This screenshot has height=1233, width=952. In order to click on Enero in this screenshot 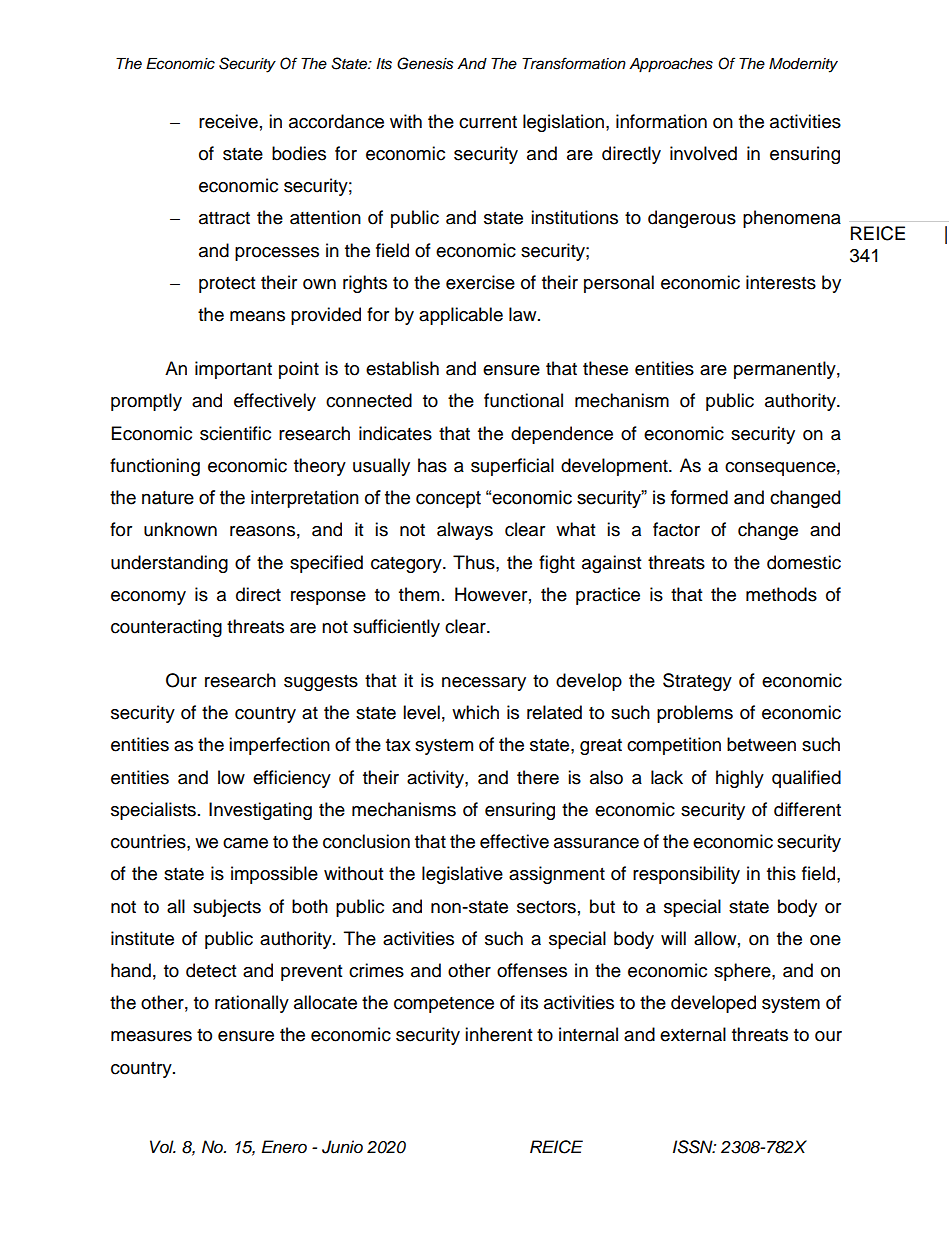, I will do `click(284, 1147)`.
